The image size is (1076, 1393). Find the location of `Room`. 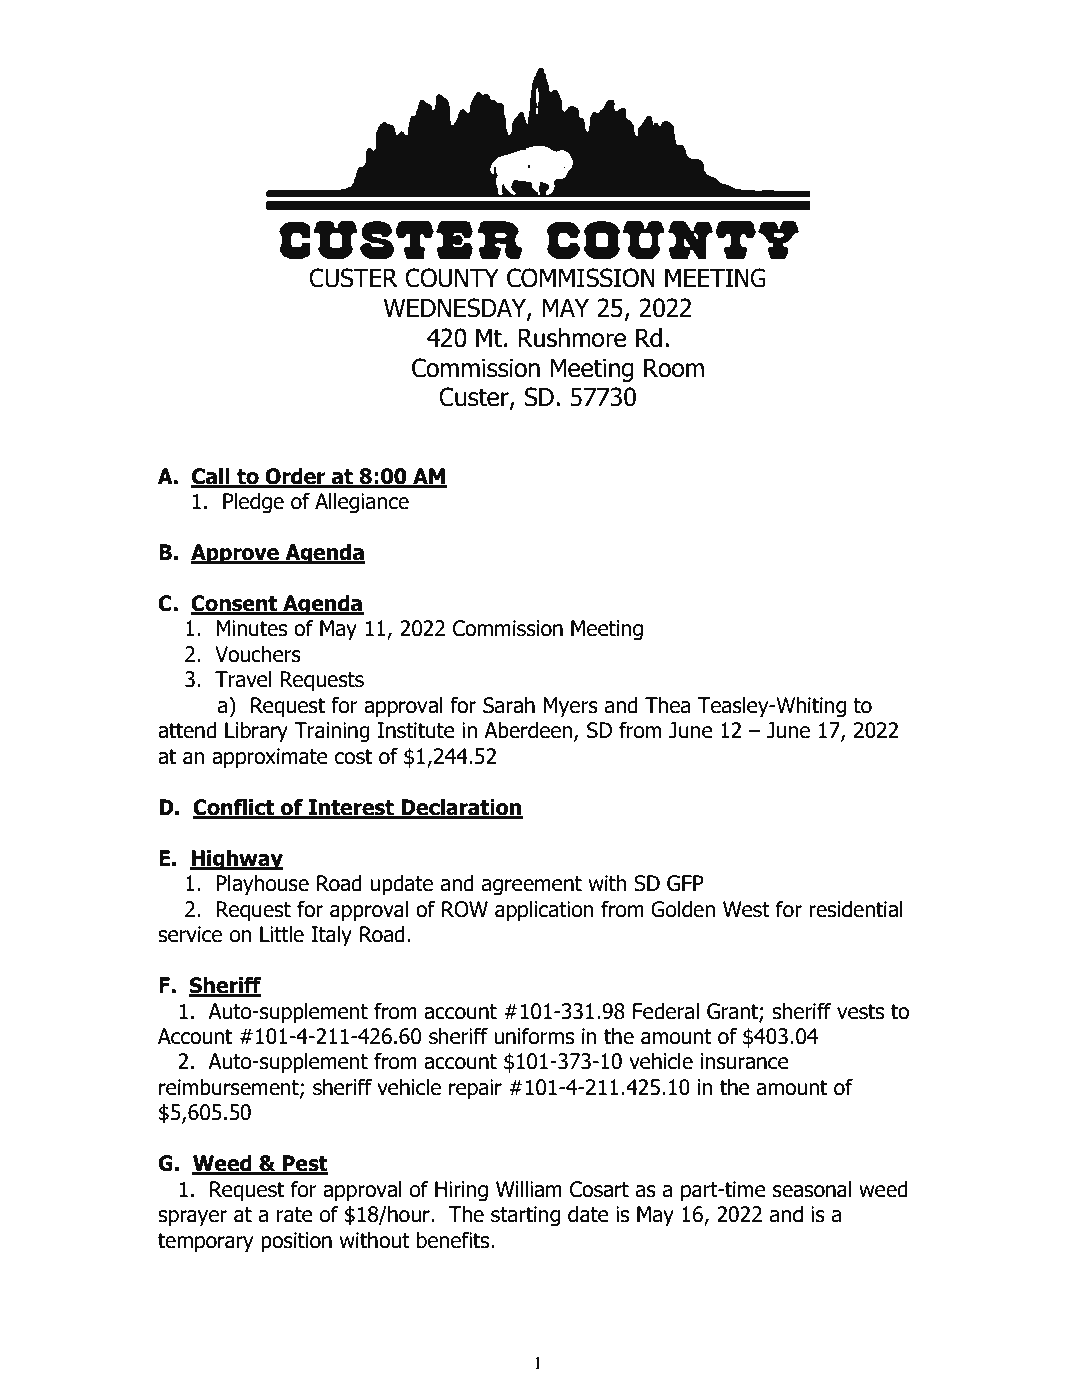

Room is located at coordinates (674, 368).
